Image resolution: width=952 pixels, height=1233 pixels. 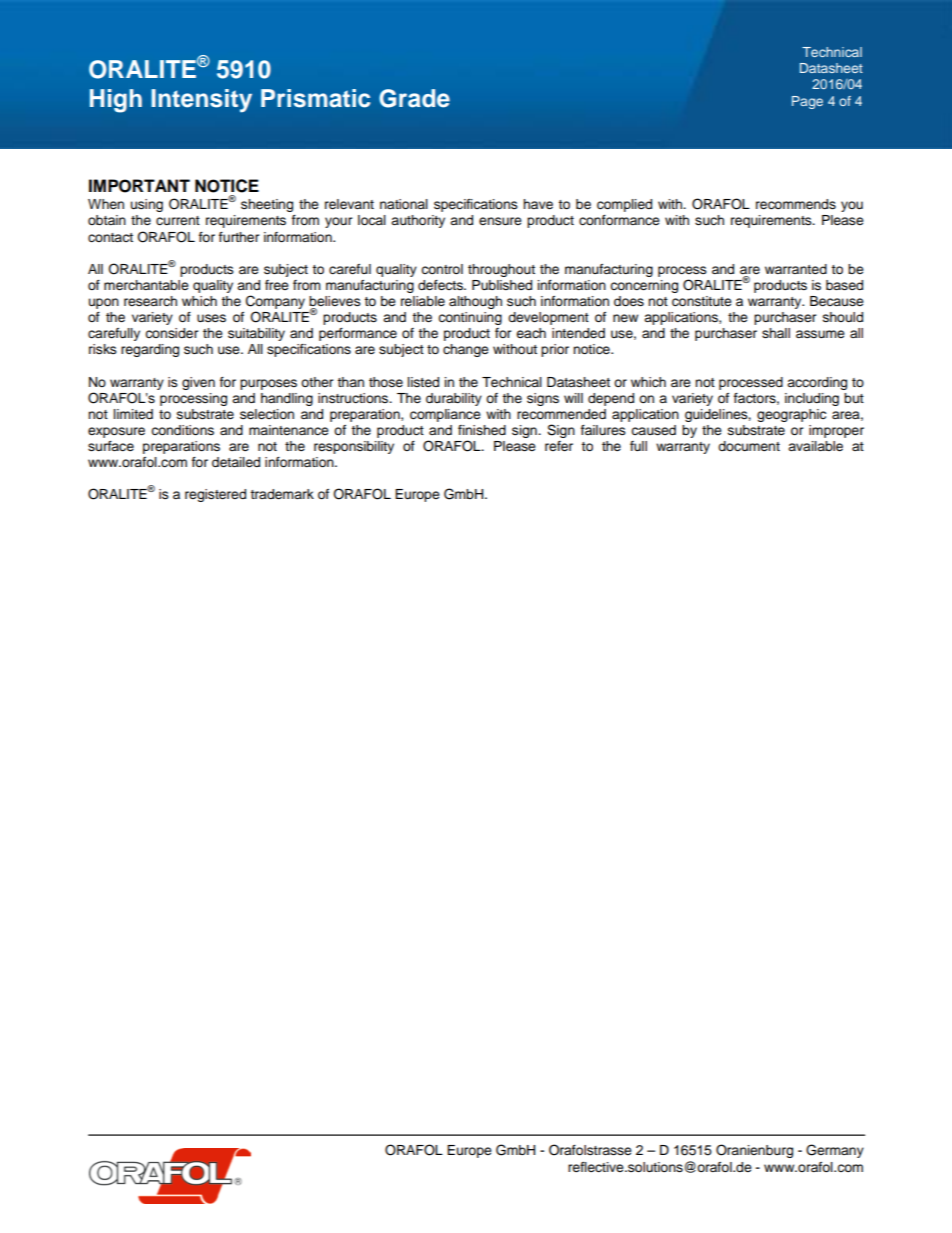 I want to click on refer, so click(x=559, y=446).
